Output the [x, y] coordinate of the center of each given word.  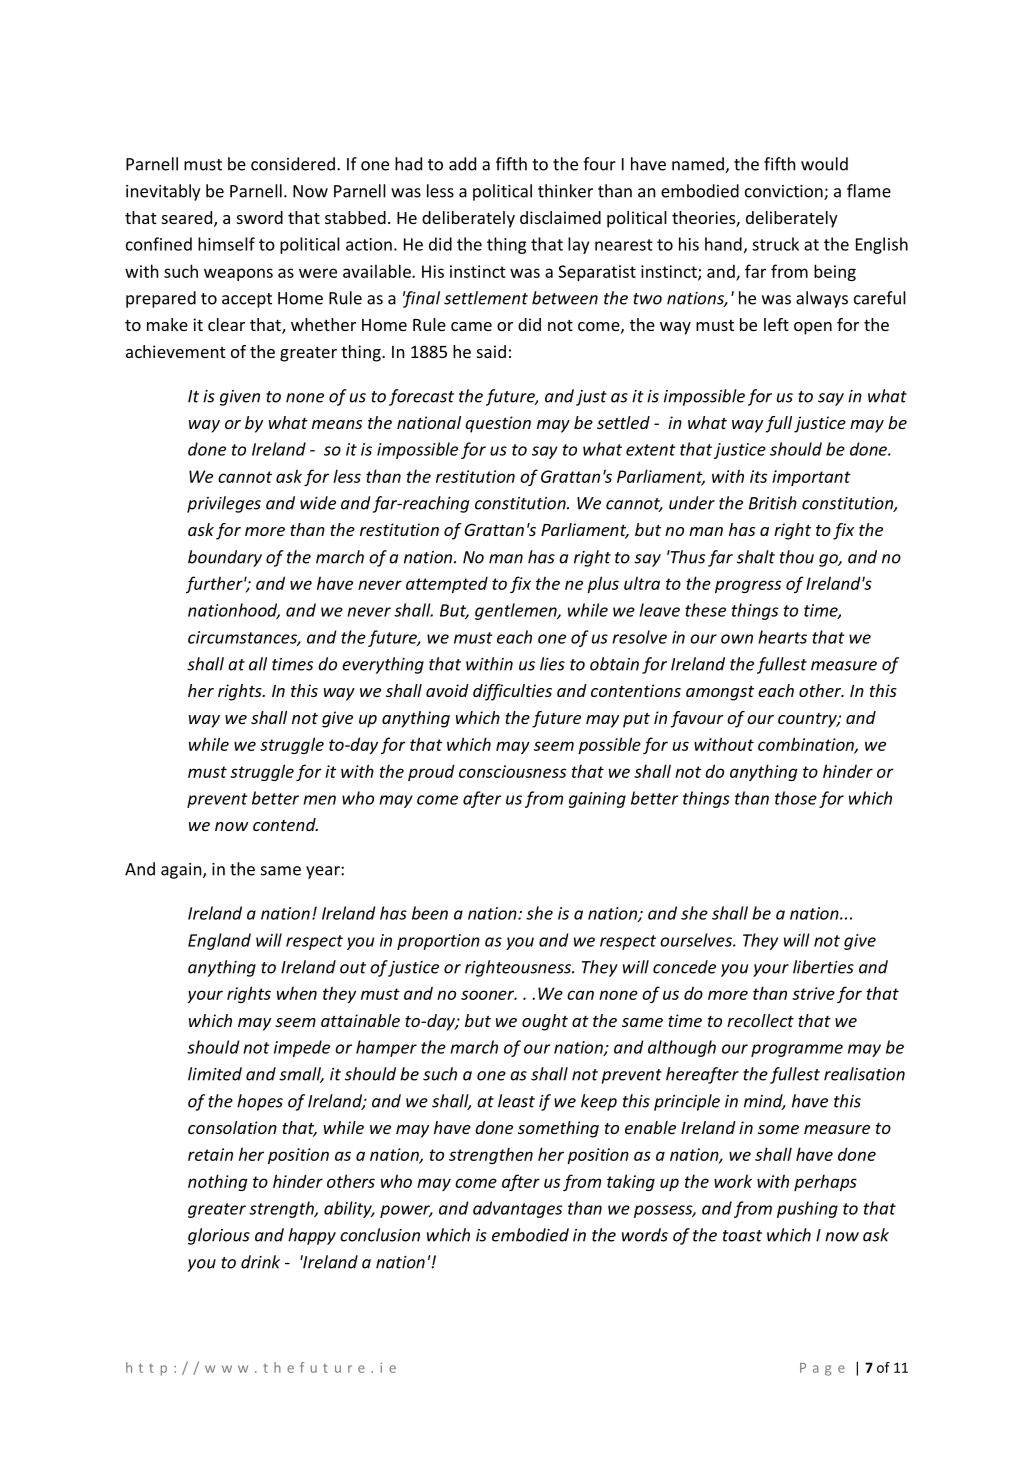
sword [260, 217]
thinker [565, 191]
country [808, 720]
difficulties [512, 692]
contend [285, 824]
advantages [517, 1209]
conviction [785, 192]
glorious [219, 1236]
